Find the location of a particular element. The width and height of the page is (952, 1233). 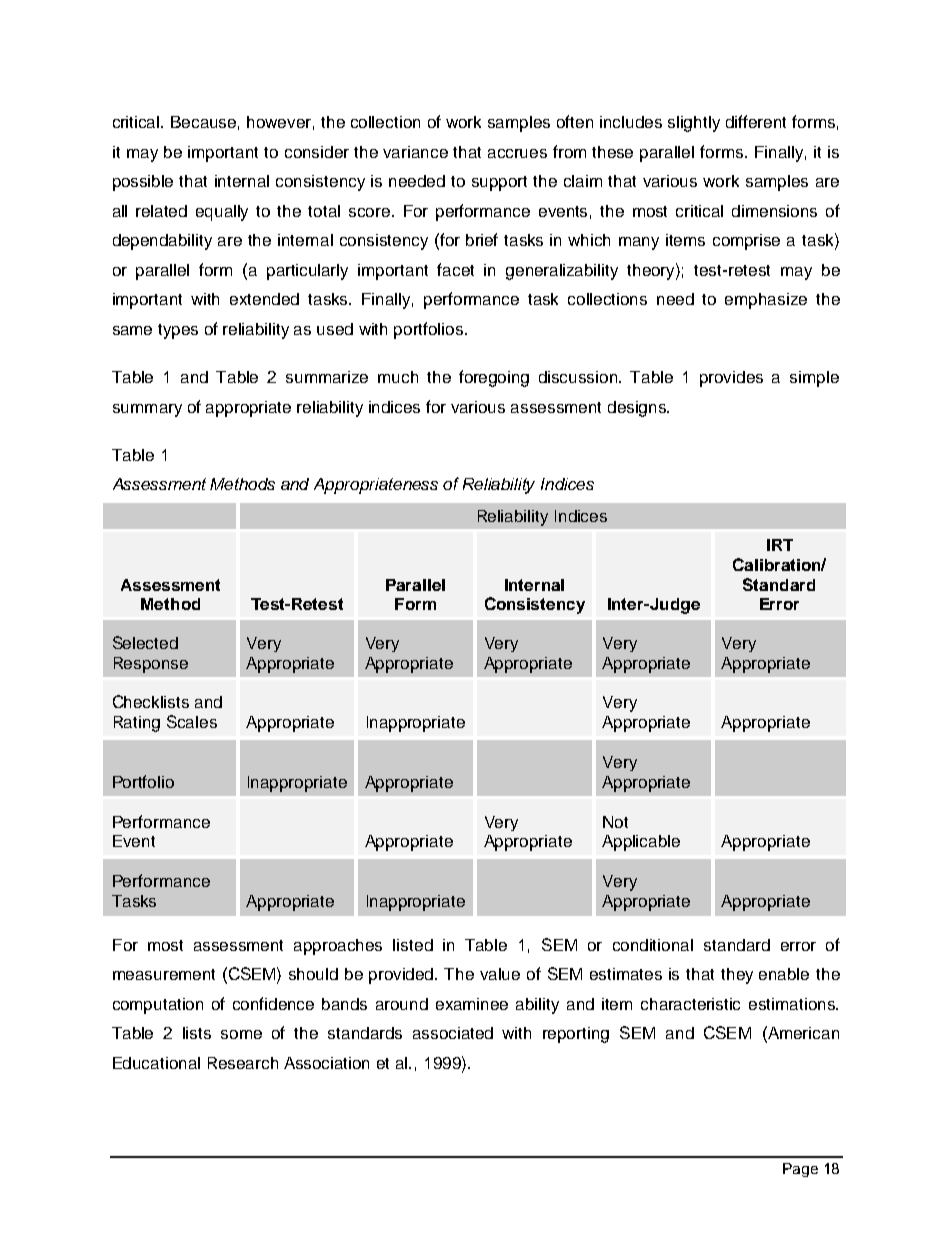

Not is located at coordinates (615, 822).
